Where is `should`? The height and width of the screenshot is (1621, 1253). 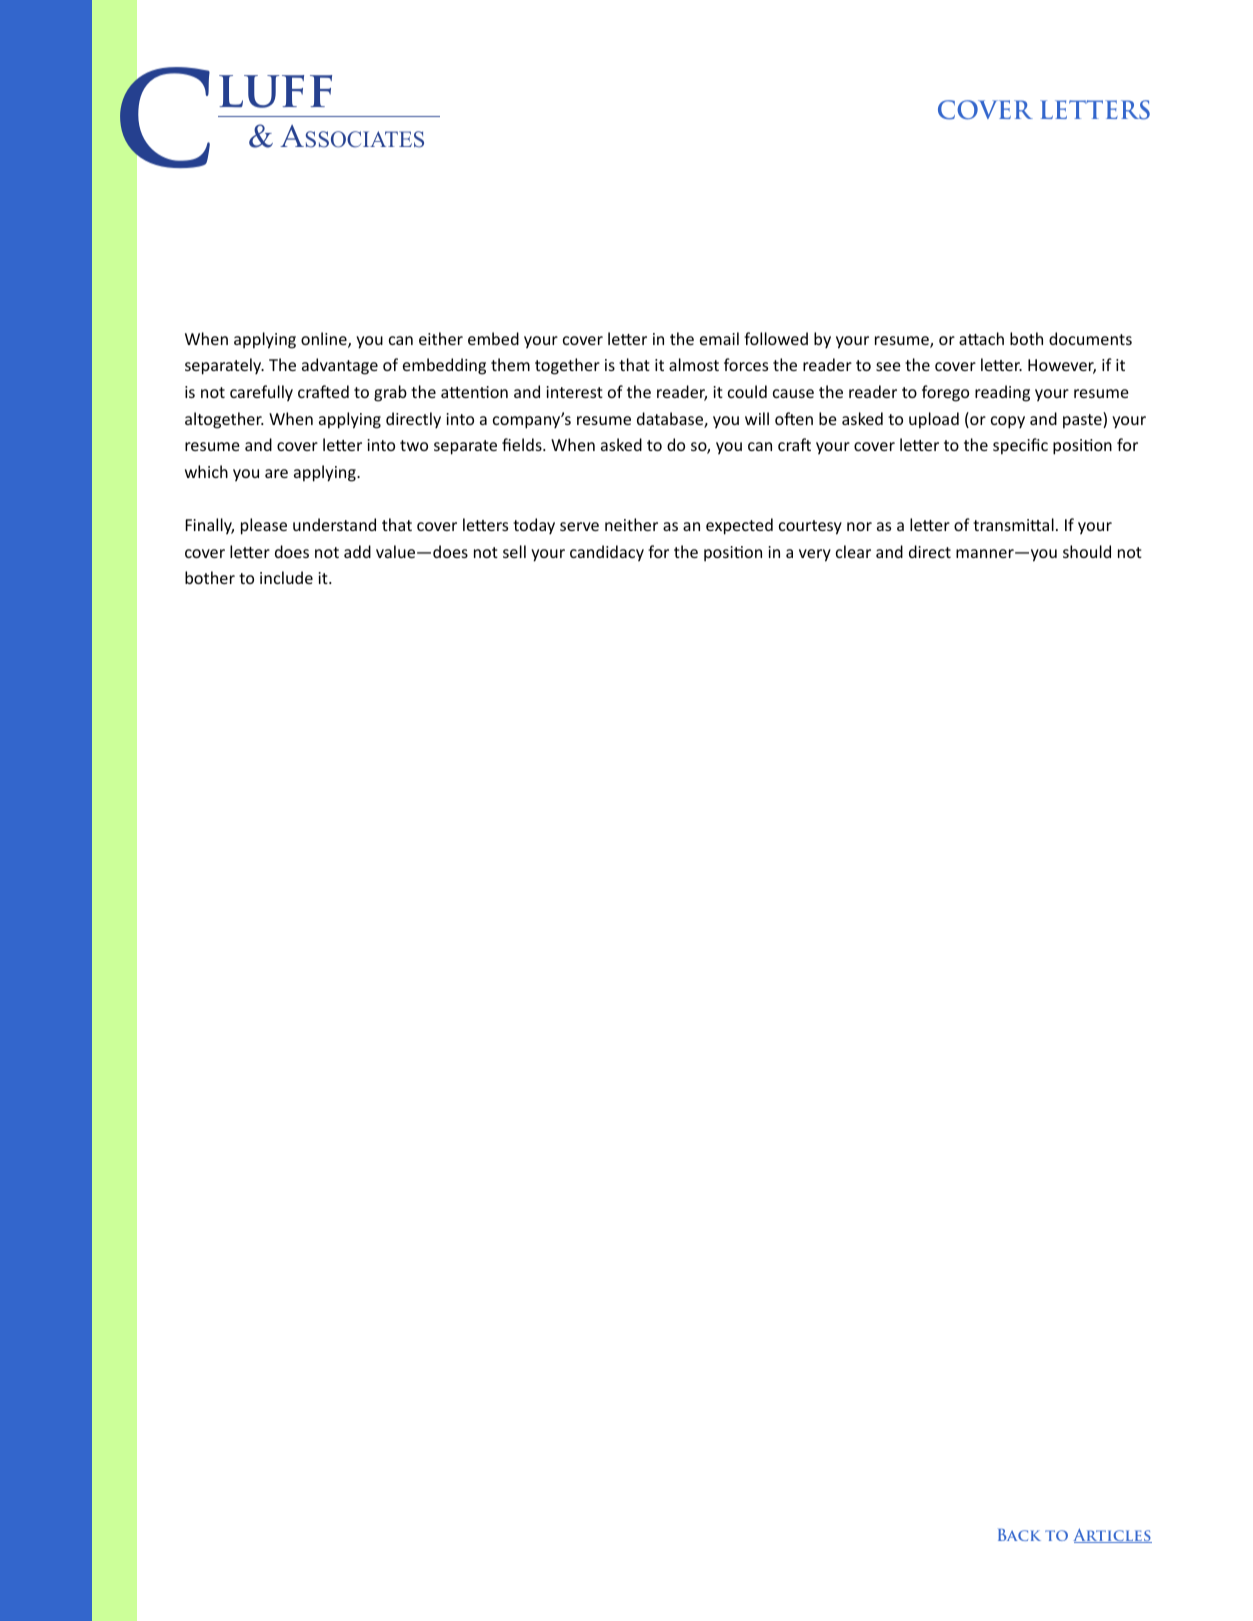
should is located at coordinates (1087, 551).
